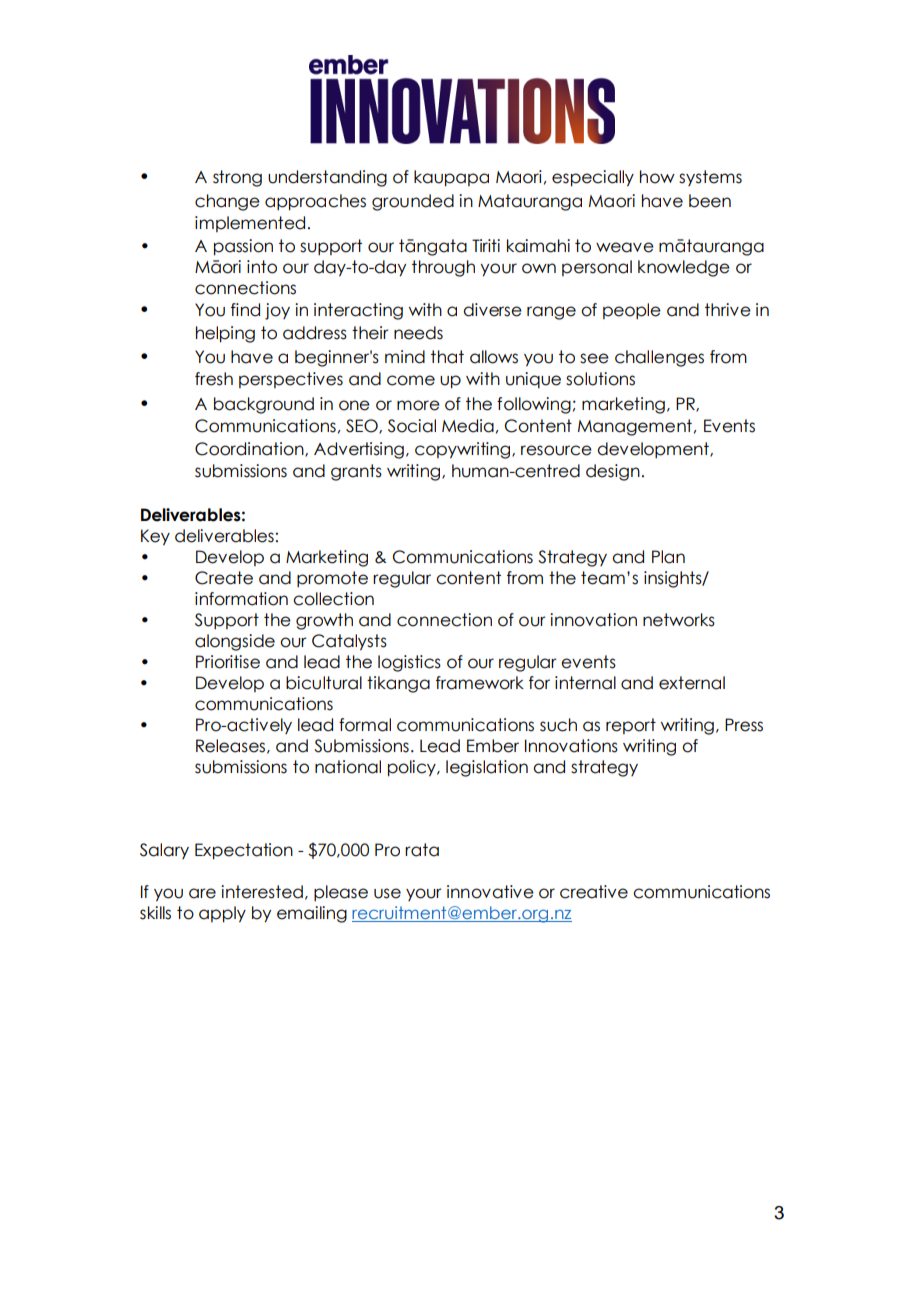 The width and height of the screenshot is (924, 1308). What do you see at coordinates (710, 201) in the screenshot?
I see `been` at bounding box center [710, 201].
